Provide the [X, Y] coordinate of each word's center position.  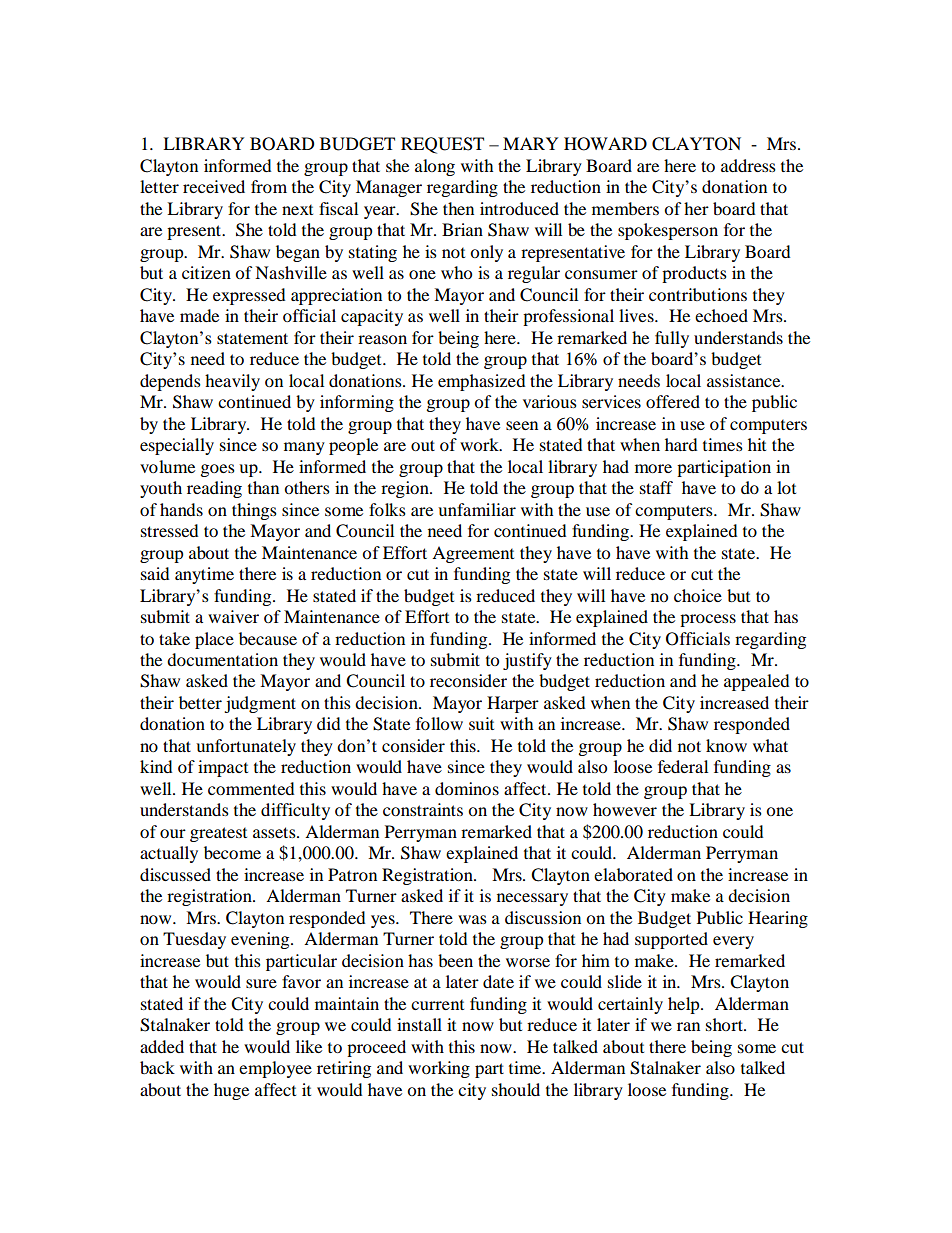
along [435, 167]
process [708, 620]
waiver [233, 616]
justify [527, 661]
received [214, 186]
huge [231, 1091]
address [748, 165]
